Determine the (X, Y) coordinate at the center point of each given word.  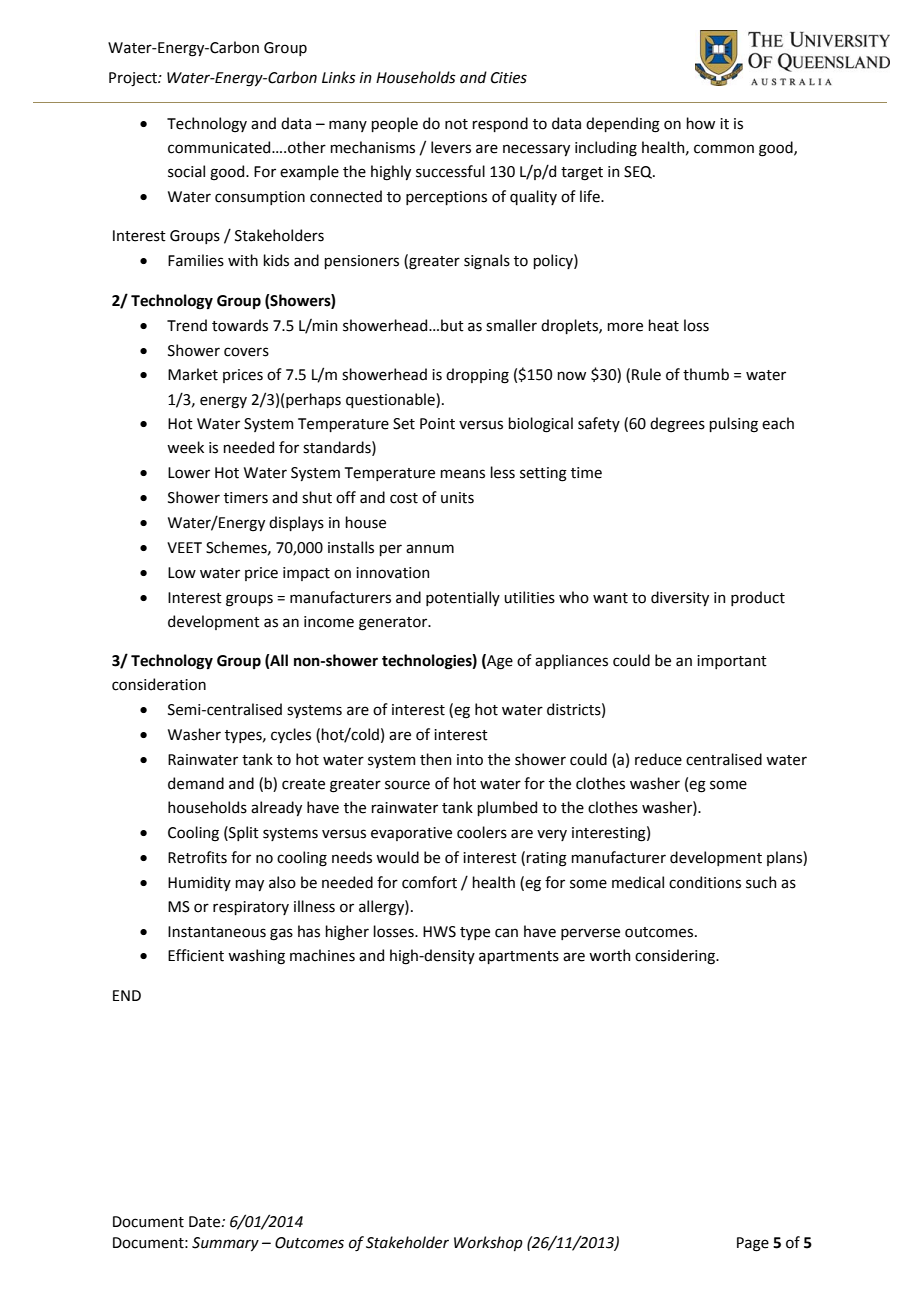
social (186, 171)
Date (206, 1222)
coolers (482, 832)
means (462, 474)
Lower (189, 473)
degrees (677, 425)
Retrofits (197, 857)
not (456, 124)
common (724, 149)
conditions (705, 882)
